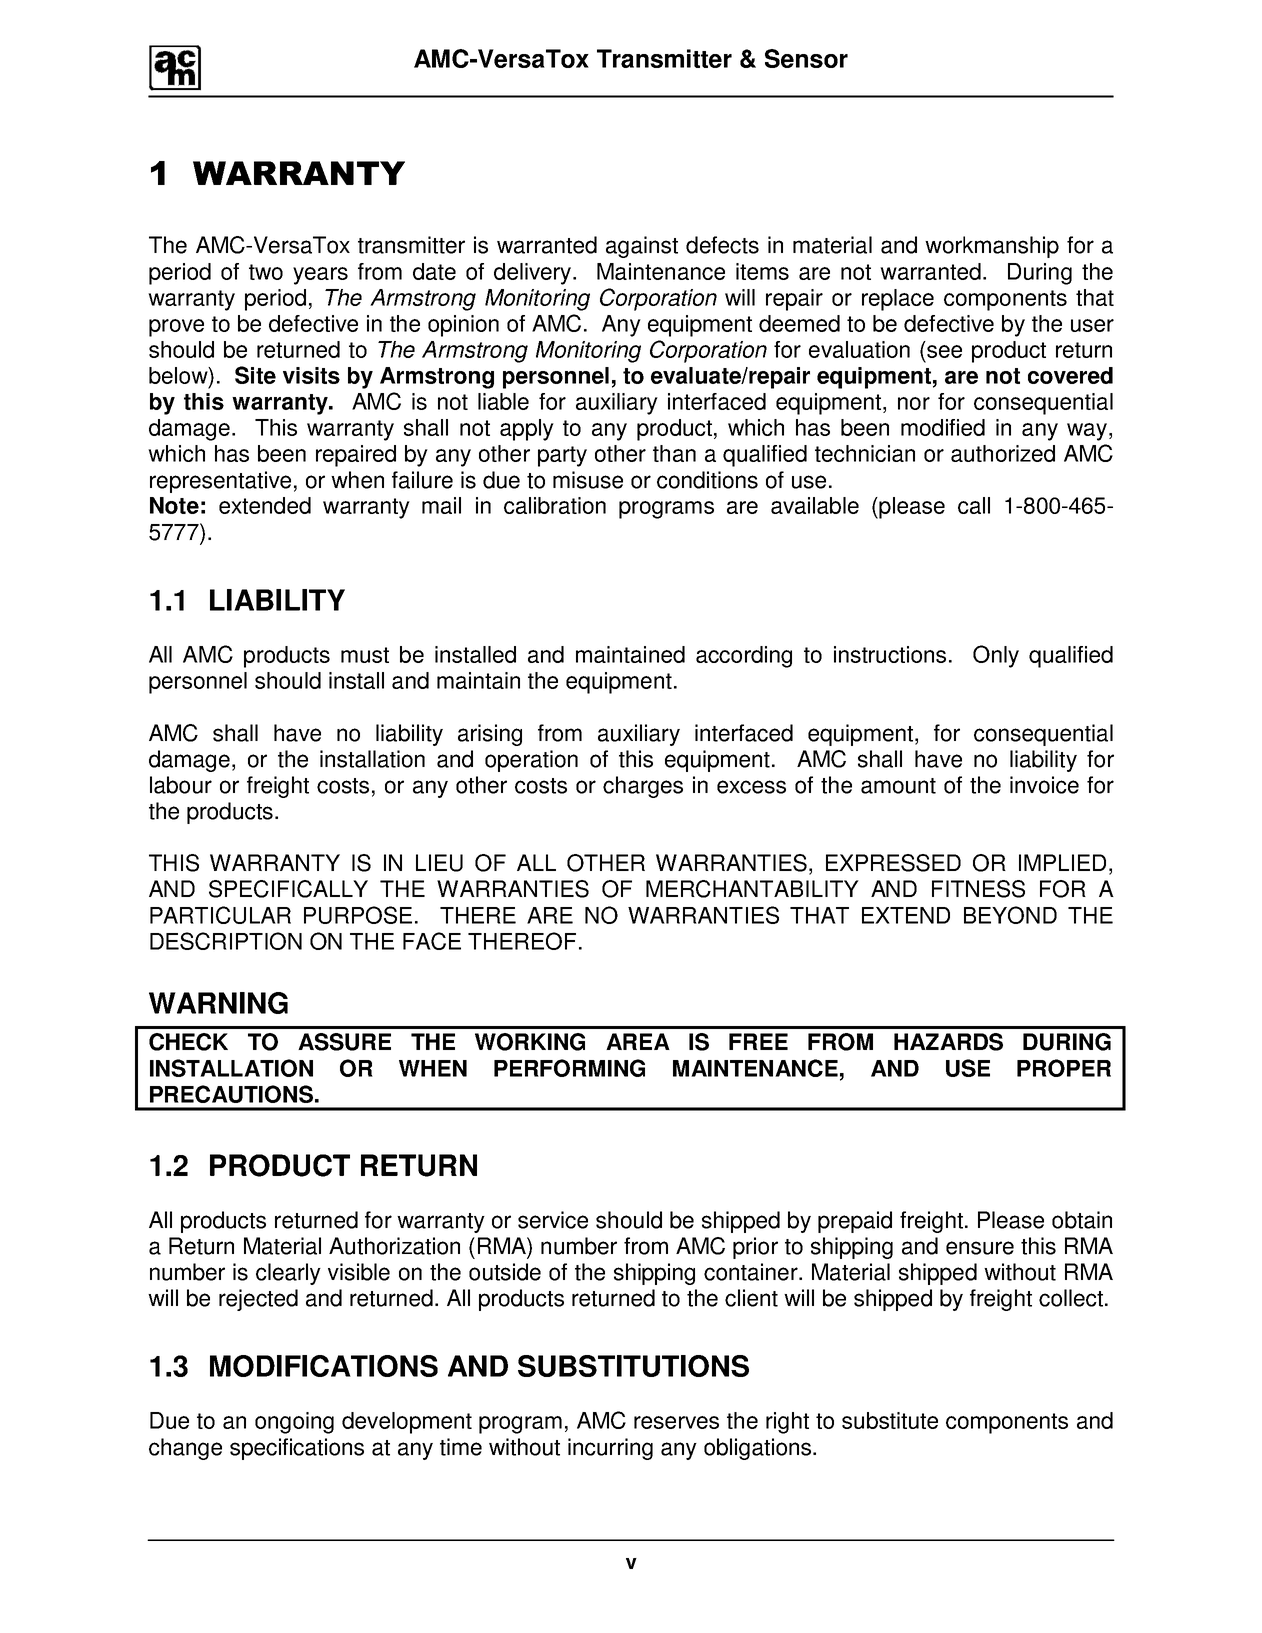  What do you see at coordinates (294, 1423) in the screenshot?
I see `ongoing` at bounding box center [294, 1423].
